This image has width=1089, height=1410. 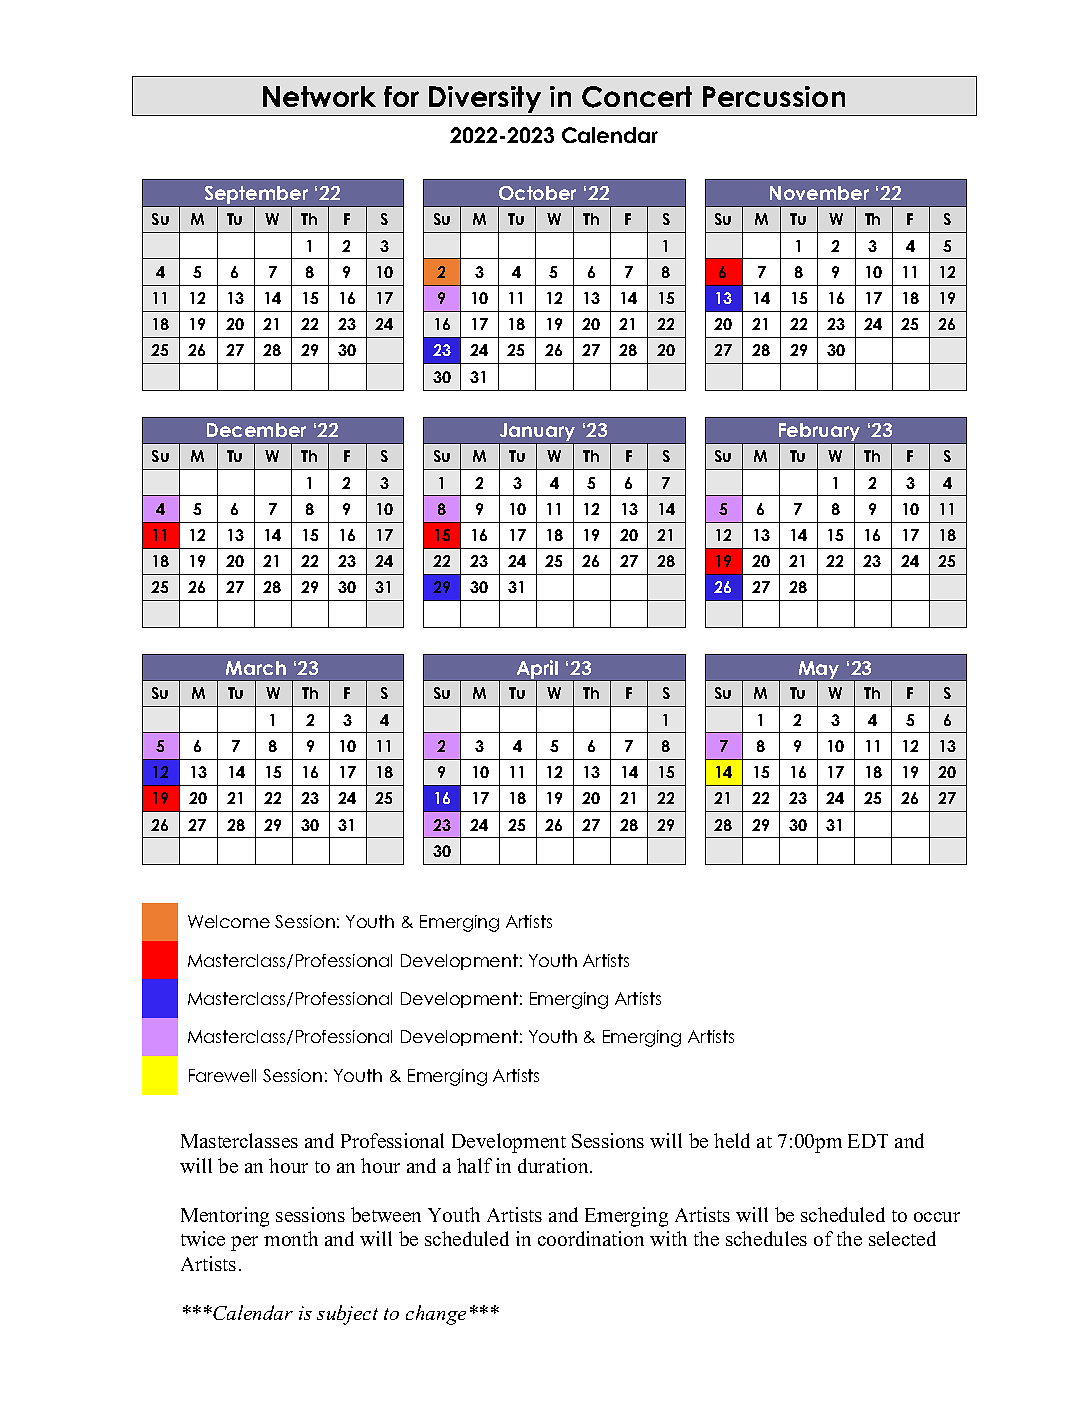 What do you see at coordinates (554, 1165) in the image?
I see `duration` at bounding box center [554, 1165].
